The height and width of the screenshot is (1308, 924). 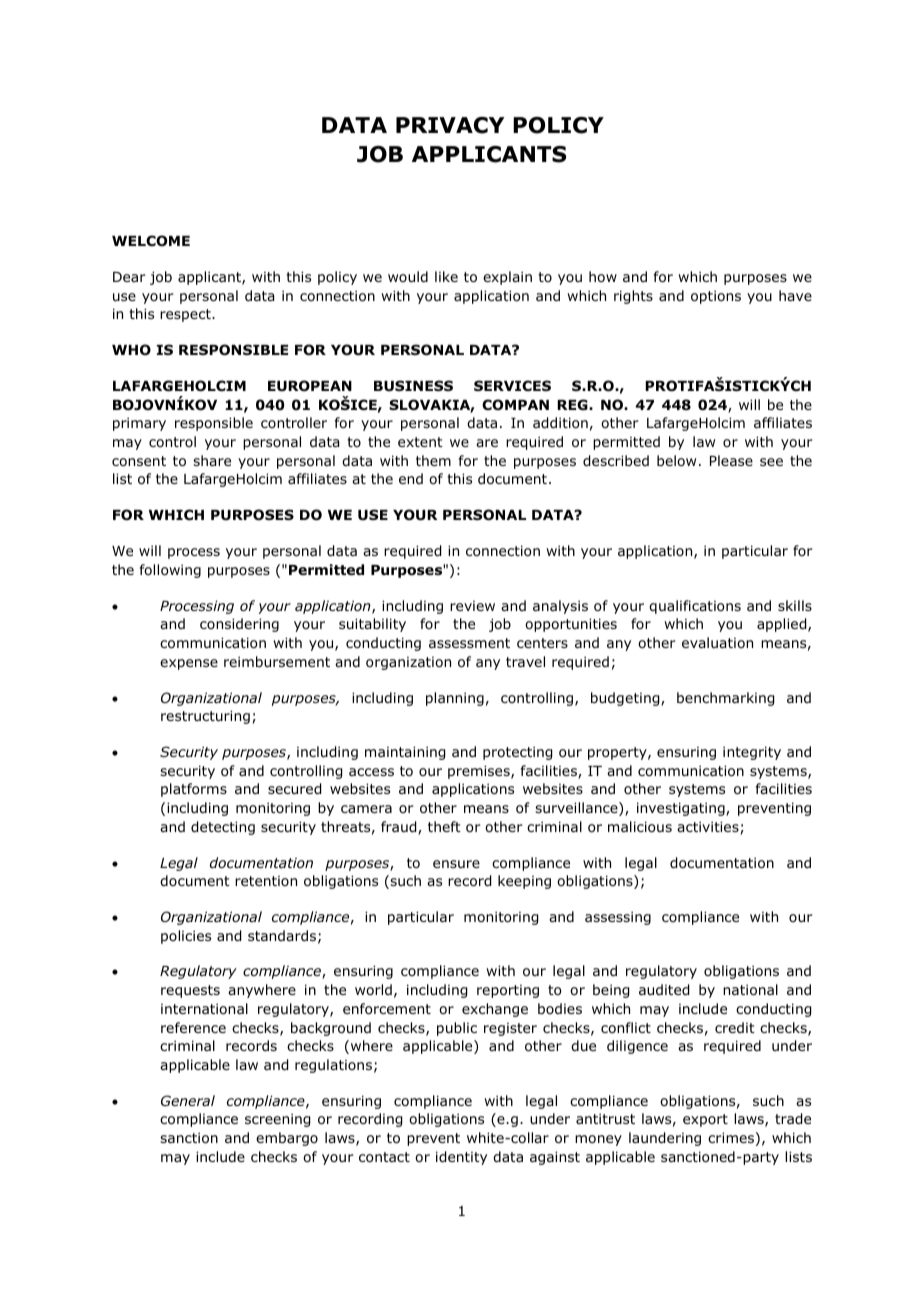 I want to click on expense, so click(x=189, y=664).
